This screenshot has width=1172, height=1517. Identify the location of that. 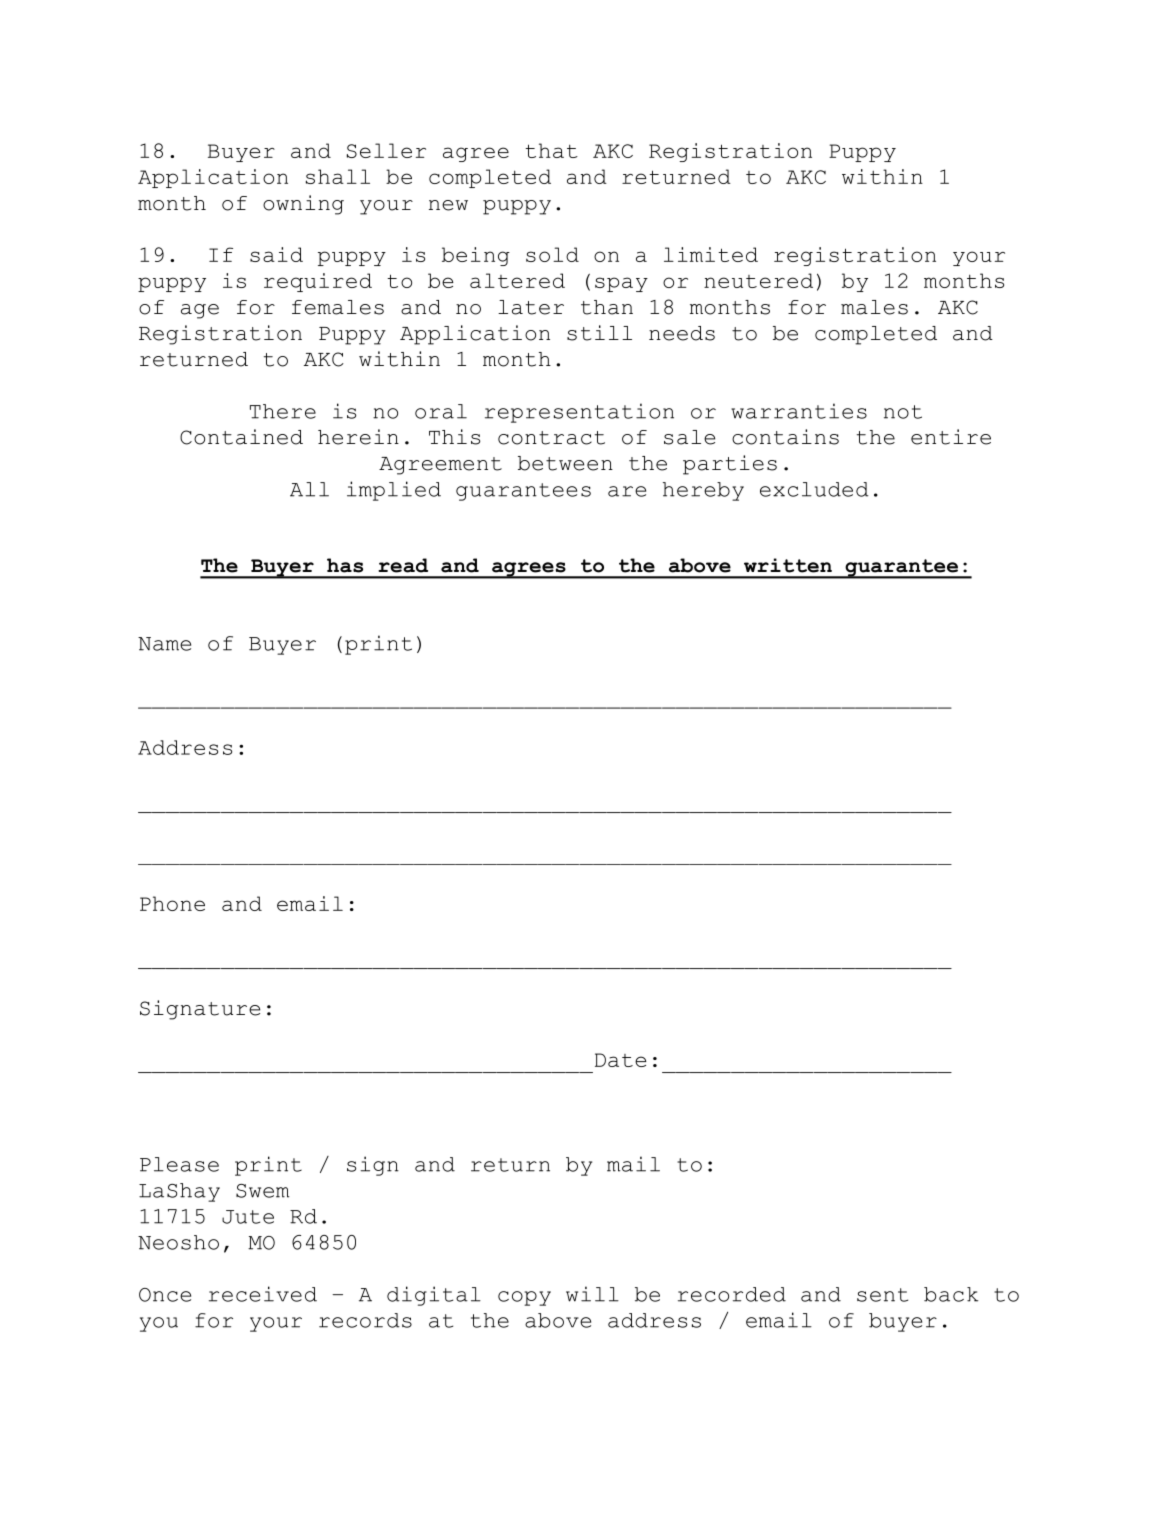
(551, 150).
